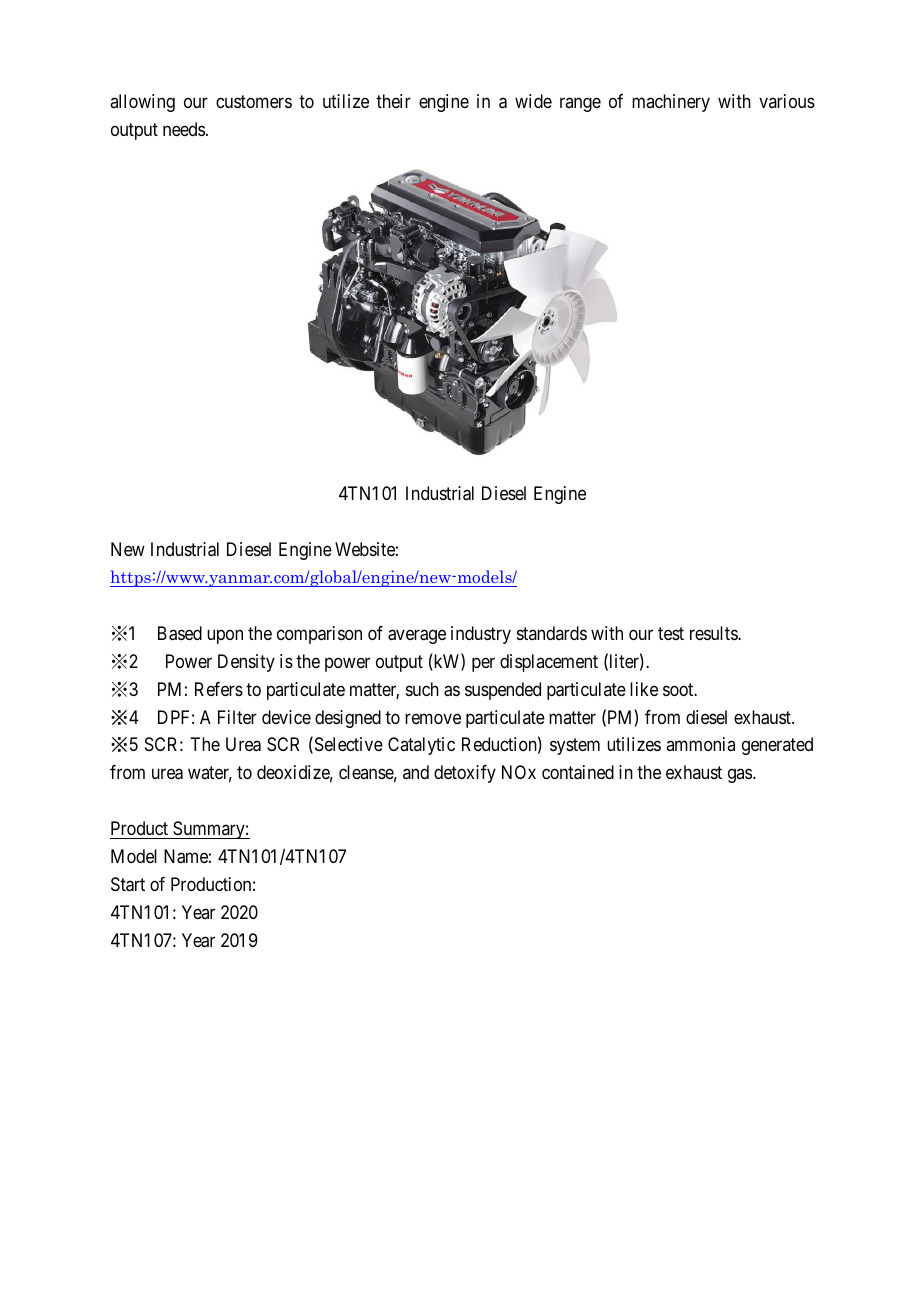 The image size is (924, 1308). I want to click on results, so click(714, 633).
